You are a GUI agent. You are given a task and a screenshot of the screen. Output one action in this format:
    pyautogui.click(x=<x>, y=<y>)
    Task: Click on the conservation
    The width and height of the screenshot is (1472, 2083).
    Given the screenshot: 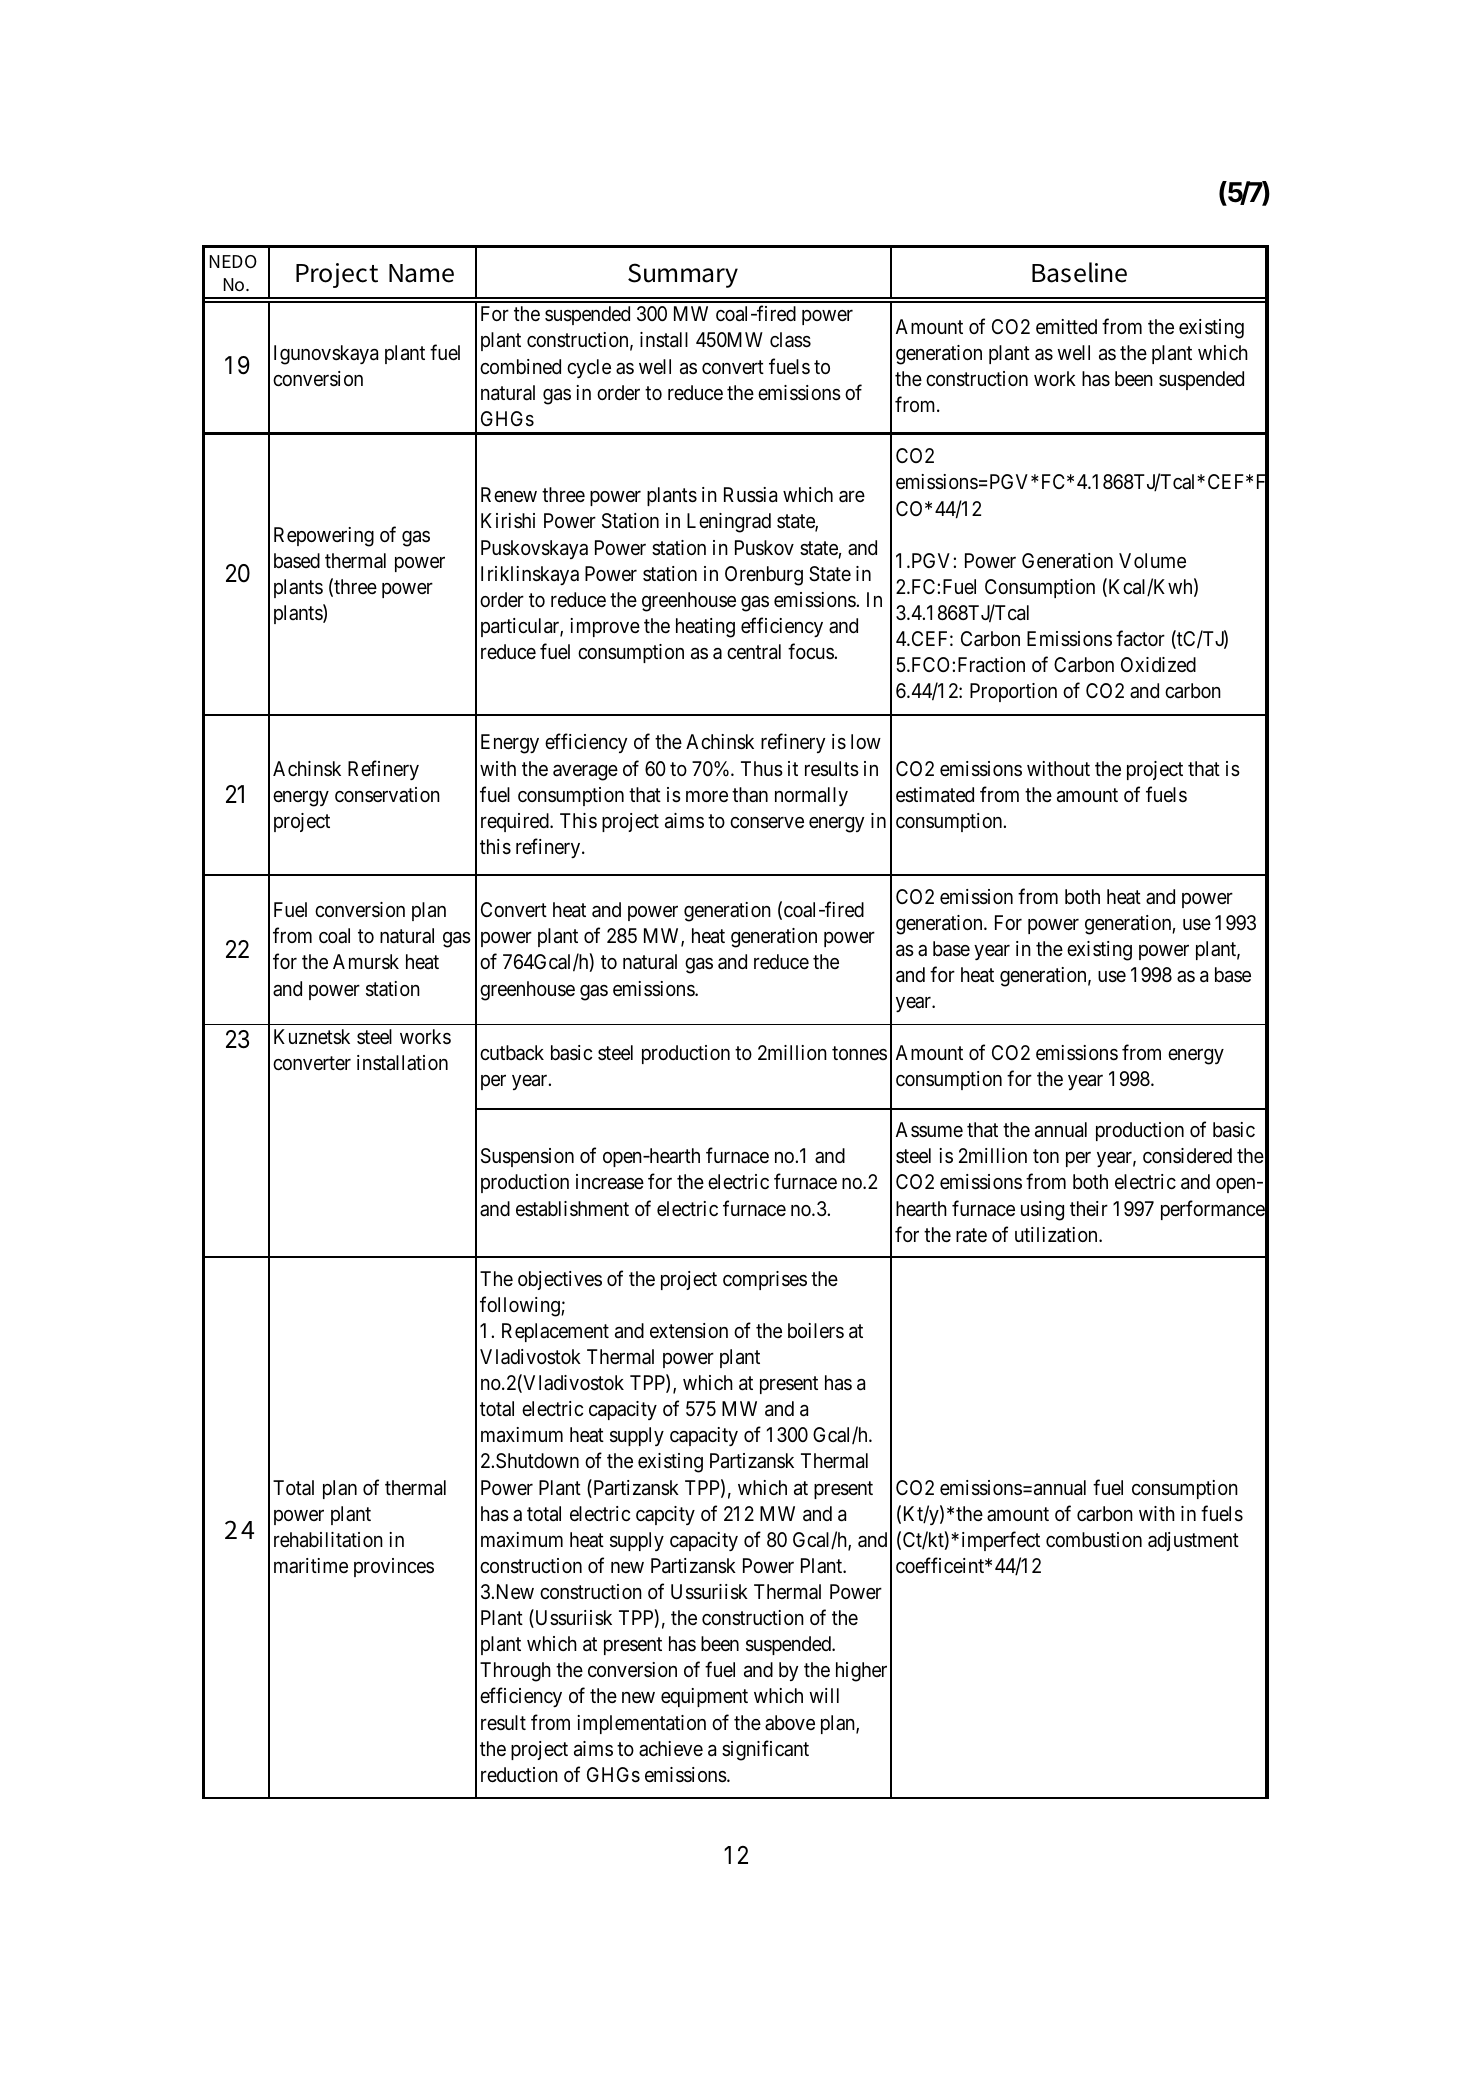 What is the action you would take?
    pyautogui.click(x=387, y=794)
